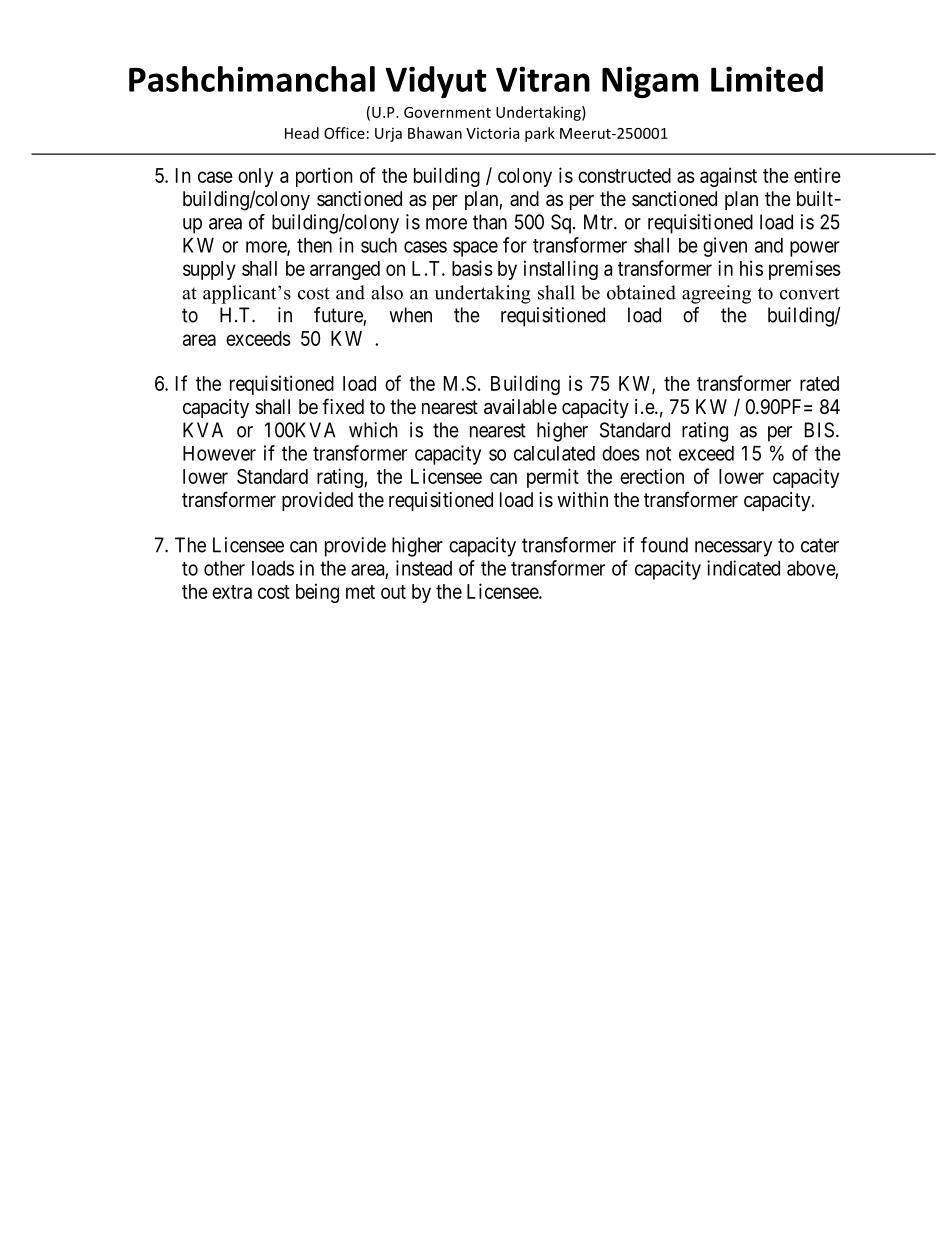 This page has height=1233, width=952. What do you see at coordinates (447, 112) in the page?
I see `Government` at bounding box center [447, 112].
